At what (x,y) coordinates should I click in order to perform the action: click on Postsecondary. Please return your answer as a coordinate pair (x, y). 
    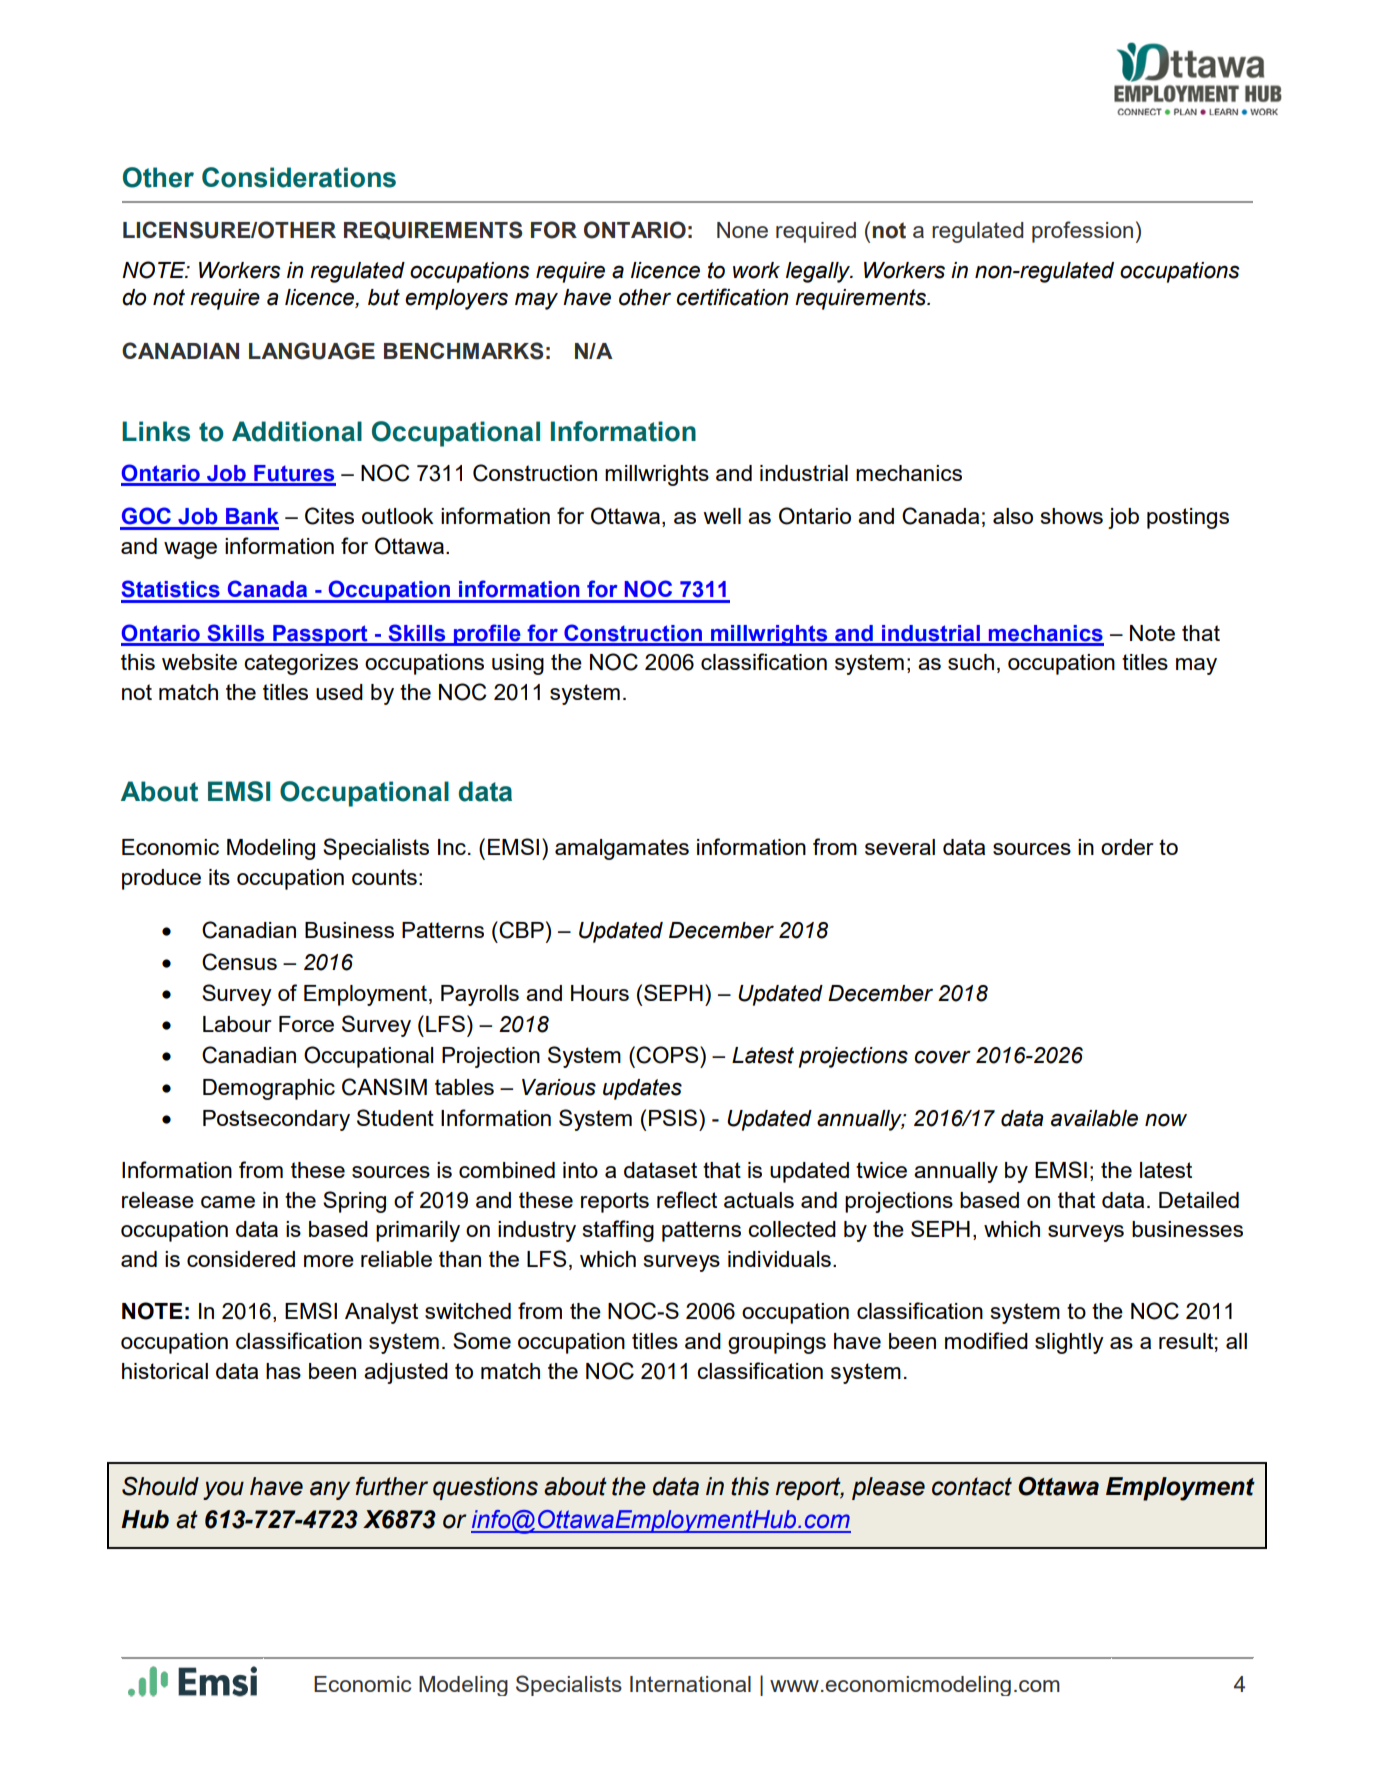
    Looking at the image, I should click on (276, 1120).
